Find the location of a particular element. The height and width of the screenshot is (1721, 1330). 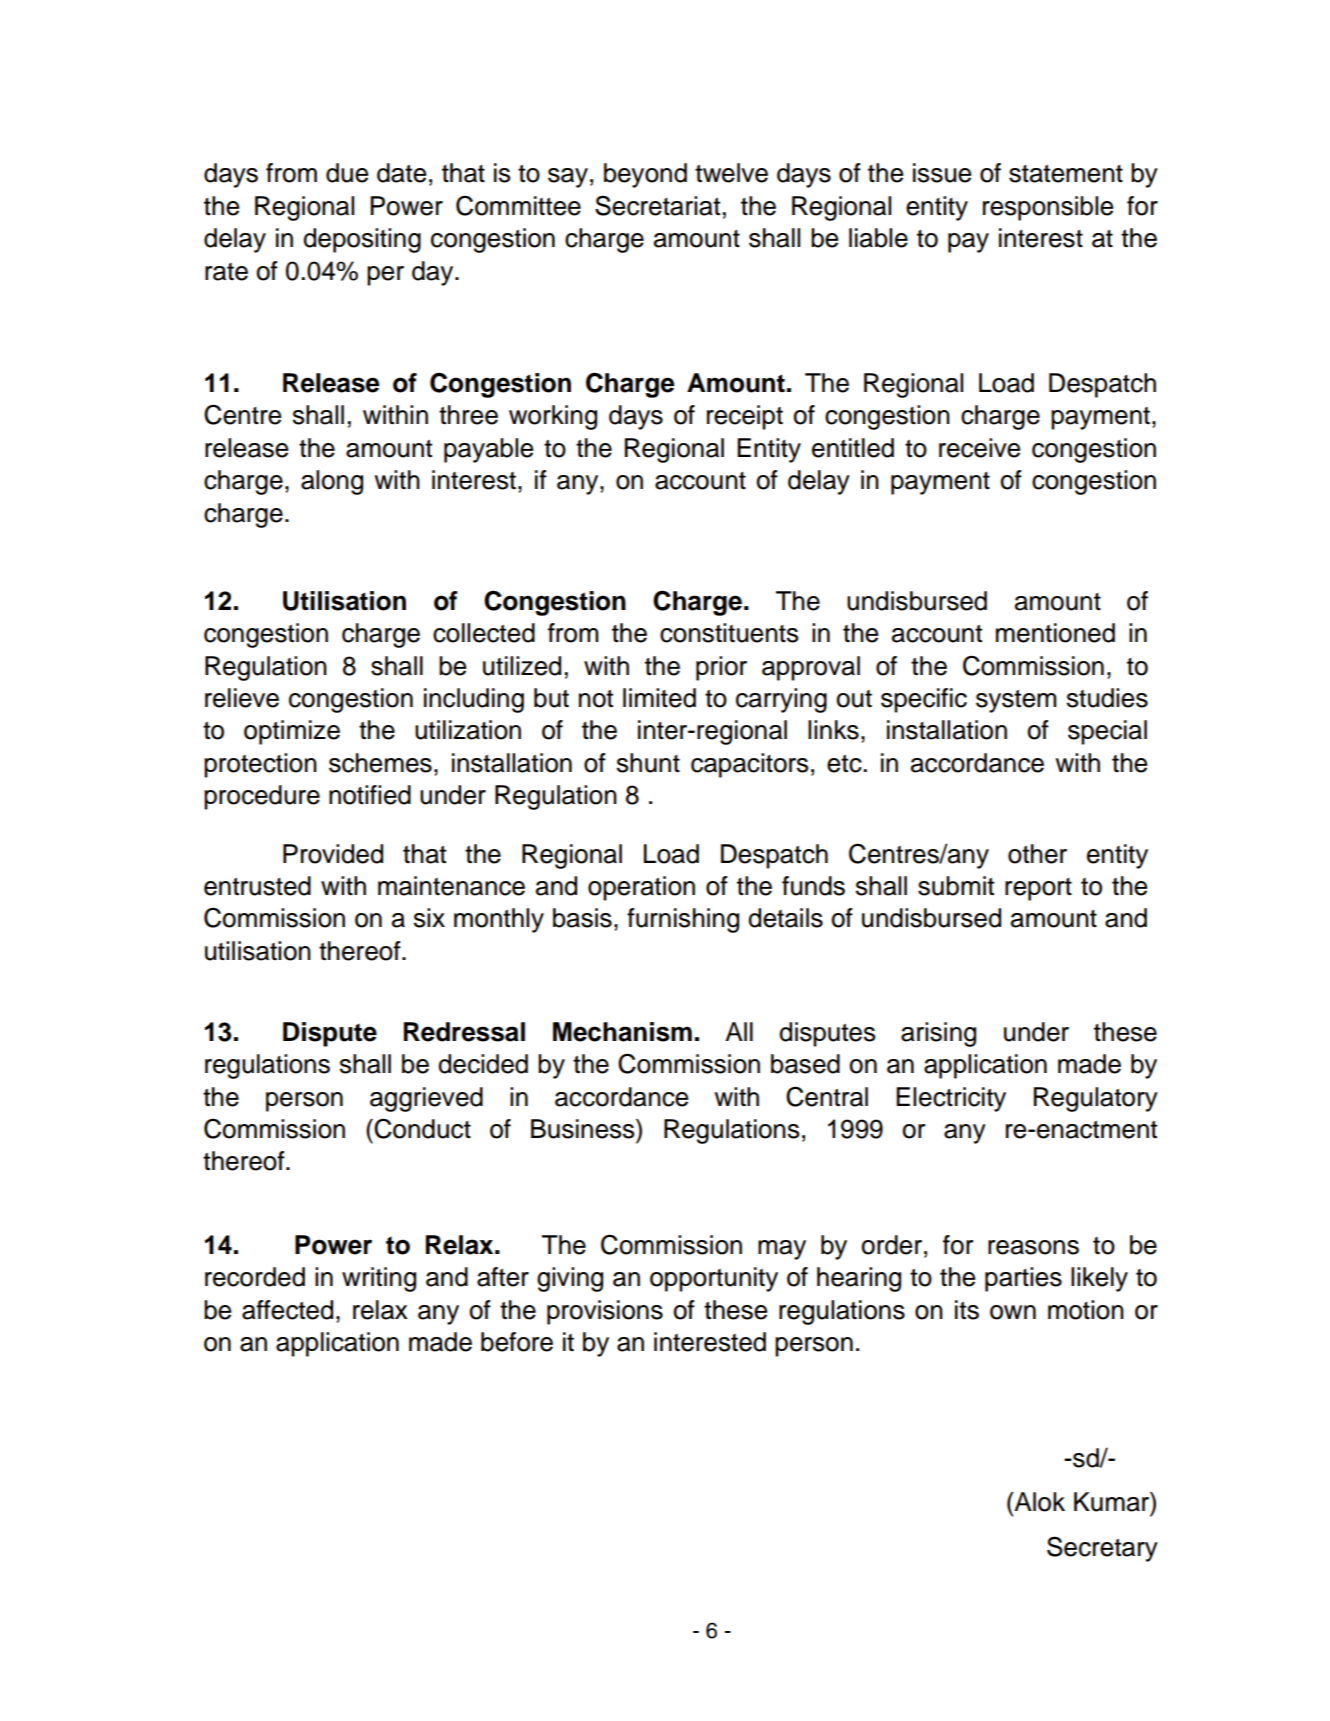

receive is located at coordinates (979, 448).
